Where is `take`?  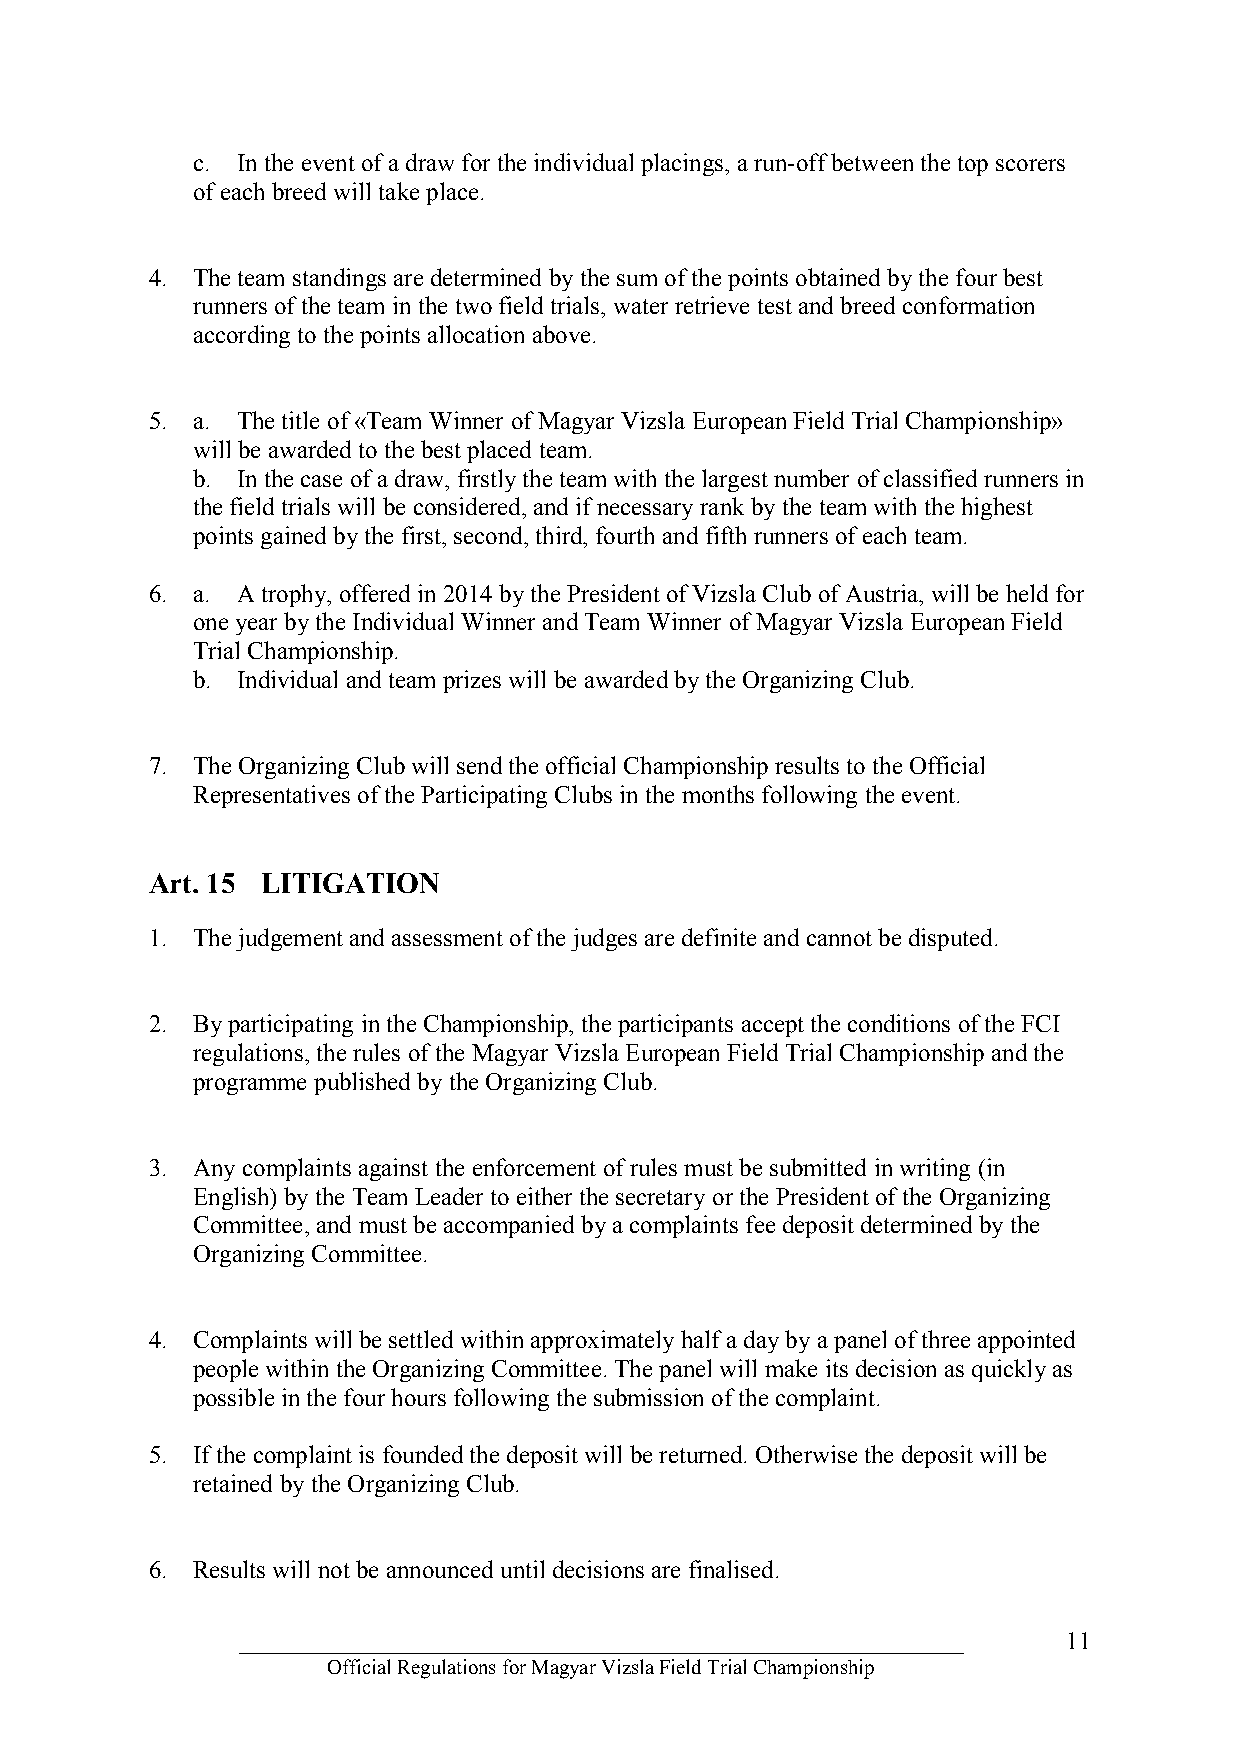
take is located at coordinates (399, 191).
